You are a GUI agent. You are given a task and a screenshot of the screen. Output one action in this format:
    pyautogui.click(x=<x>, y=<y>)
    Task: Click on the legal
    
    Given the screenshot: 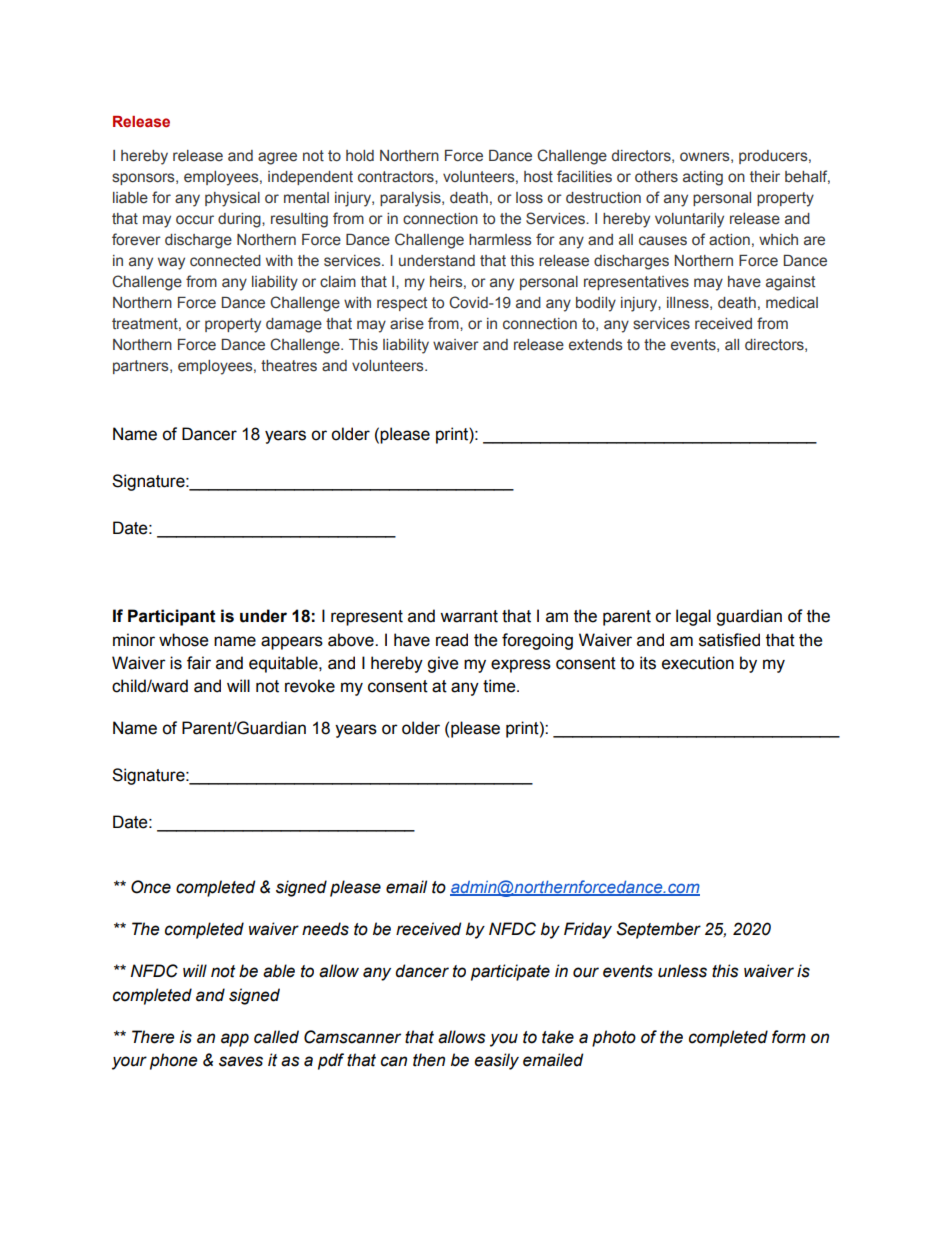 What is the action you would take?
    pyautogui.click(x=693, y=617)
